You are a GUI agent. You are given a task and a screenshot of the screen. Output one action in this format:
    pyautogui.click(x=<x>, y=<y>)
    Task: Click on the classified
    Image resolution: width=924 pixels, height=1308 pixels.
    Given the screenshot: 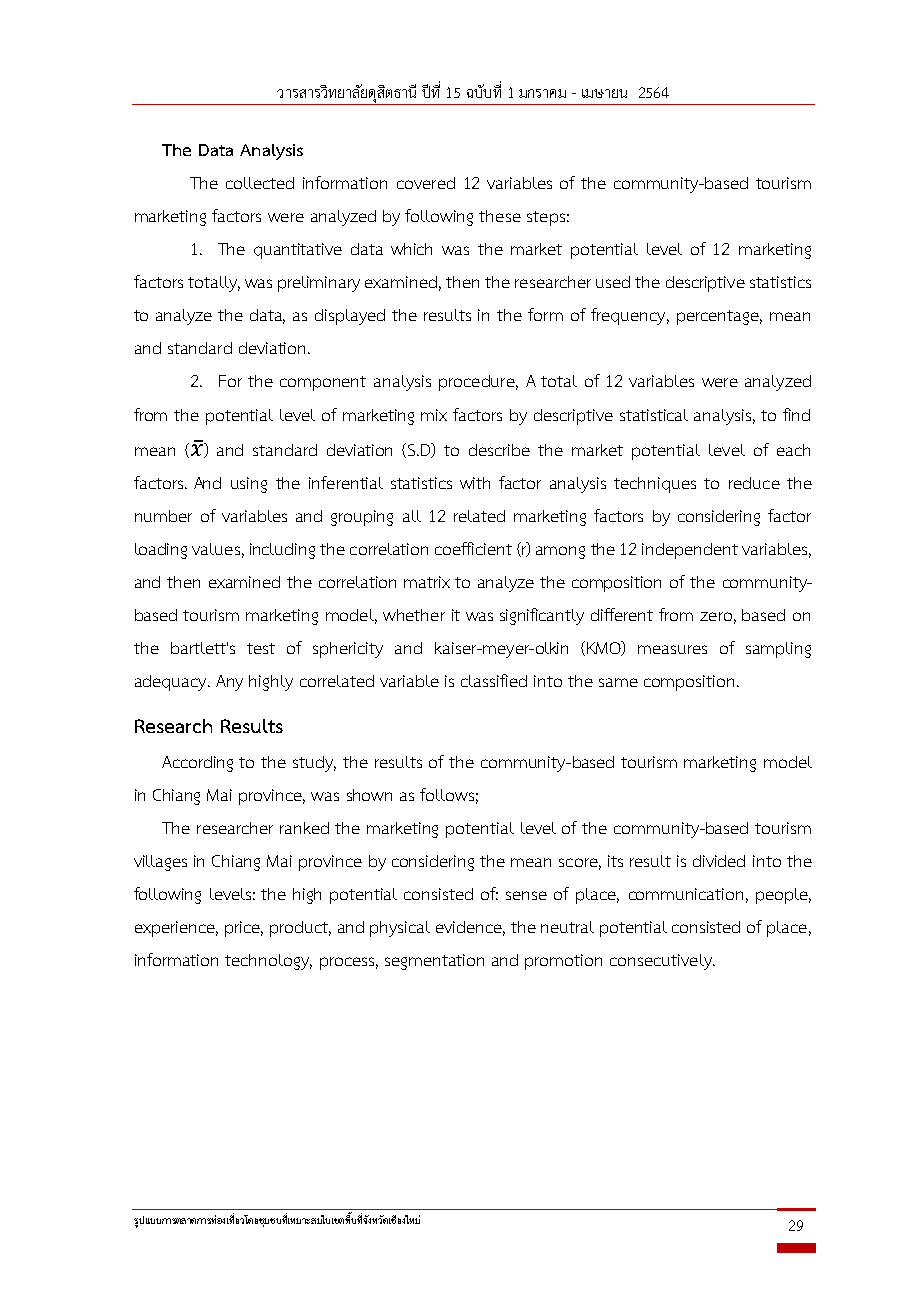 What is the action you would take?
    pyautogui.click(x=494, y=680)
